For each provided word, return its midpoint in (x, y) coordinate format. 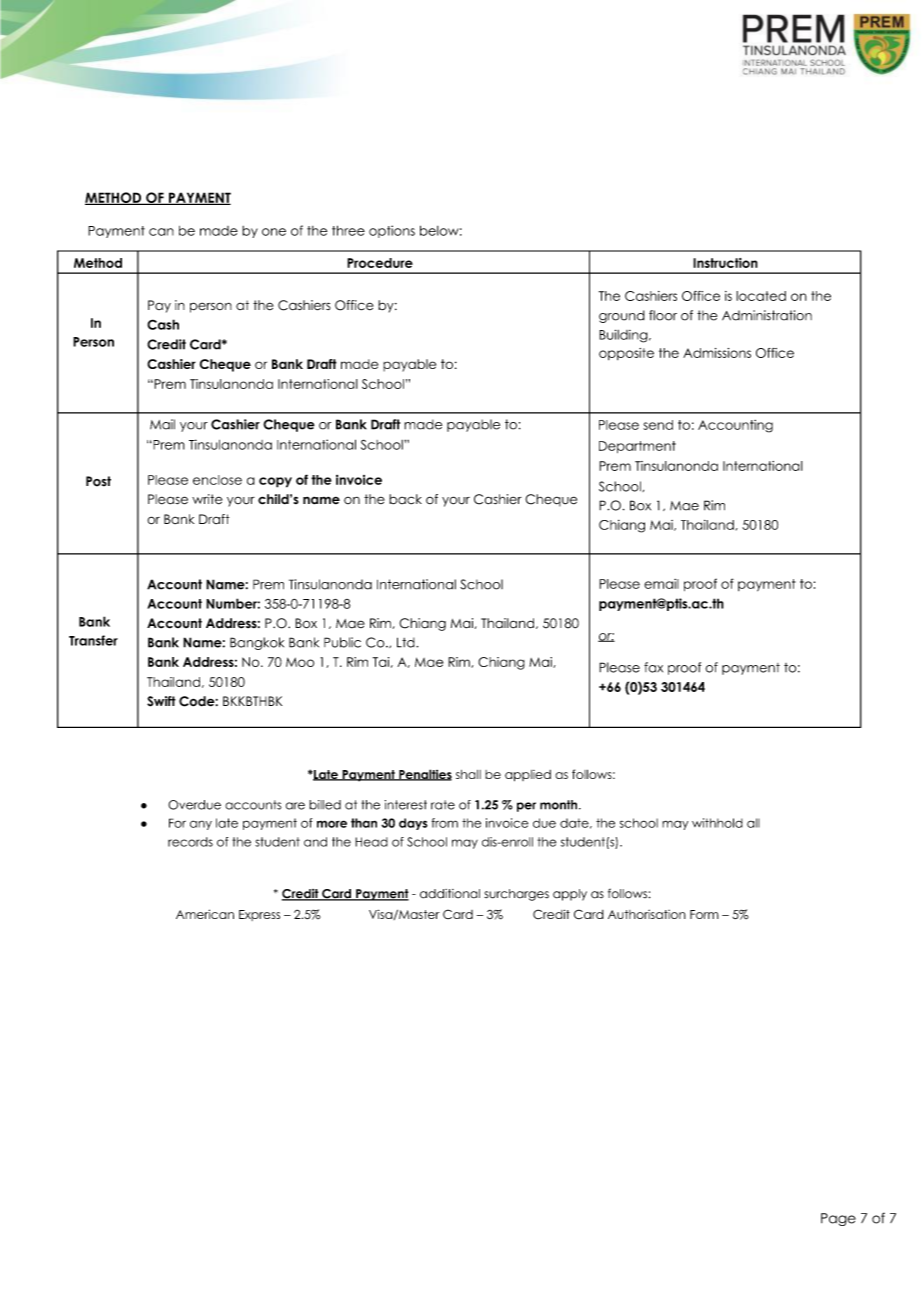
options (392, 231)
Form (704, 914)
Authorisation (647, 914)
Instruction (725, 263)
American (205, 914)
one (274, 232)
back (405, 499)
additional (450, 894)
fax (653, 667)
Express (259, 915)
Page (838, 1219)
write (207, 499)
